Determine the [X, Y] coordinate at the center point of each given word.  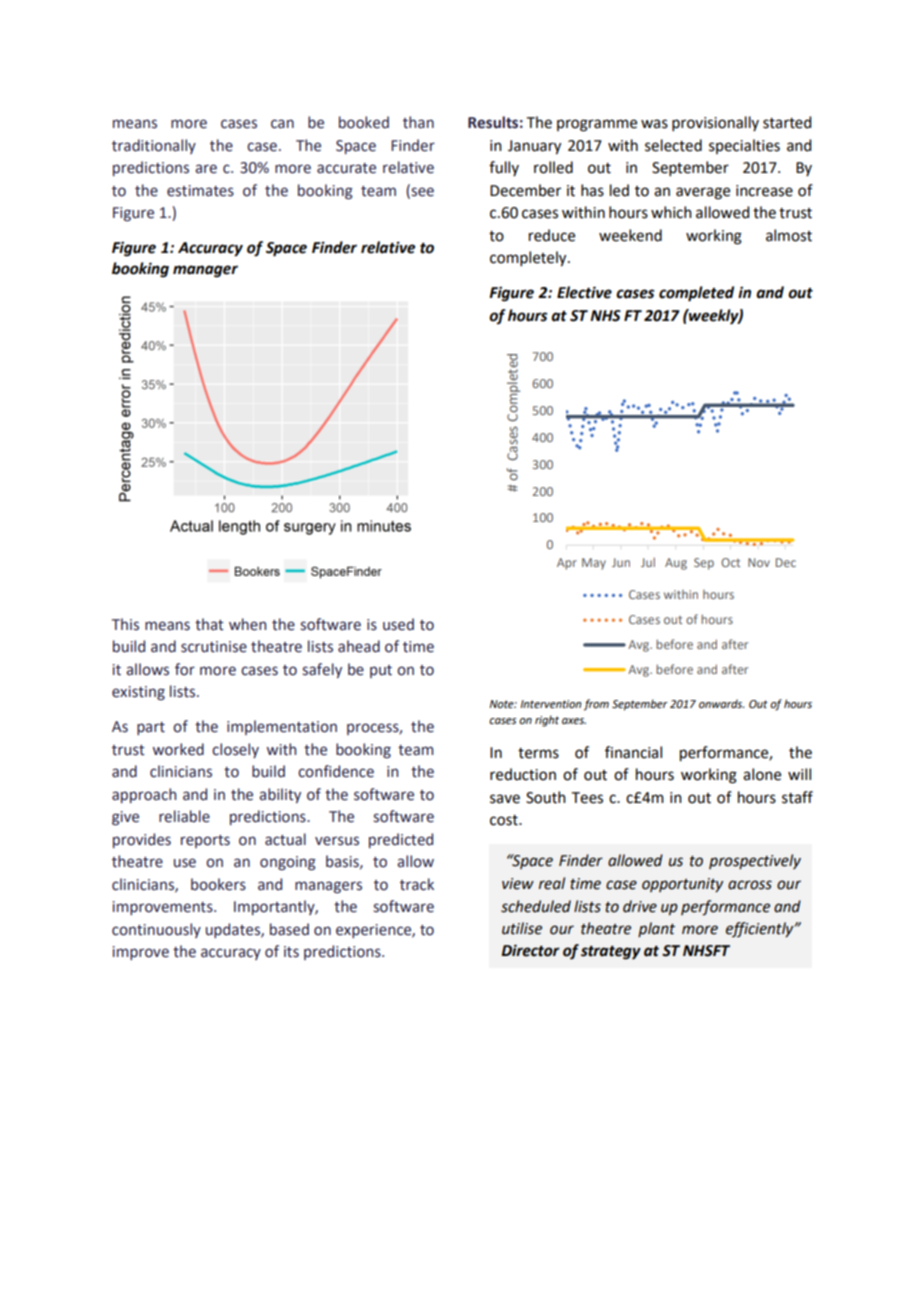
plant [656, 929]
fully [504, 168]
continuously [156, 930]
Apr [567, 564]
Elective [584, 292]
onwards [721, 703]
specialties [744, 146]
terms [538, 753]
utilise [522, 928]
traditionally [154, 146]
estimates [200, 191]
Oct [730, 562]
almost [789, 235]
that [209, 624]
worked [178, 749]
